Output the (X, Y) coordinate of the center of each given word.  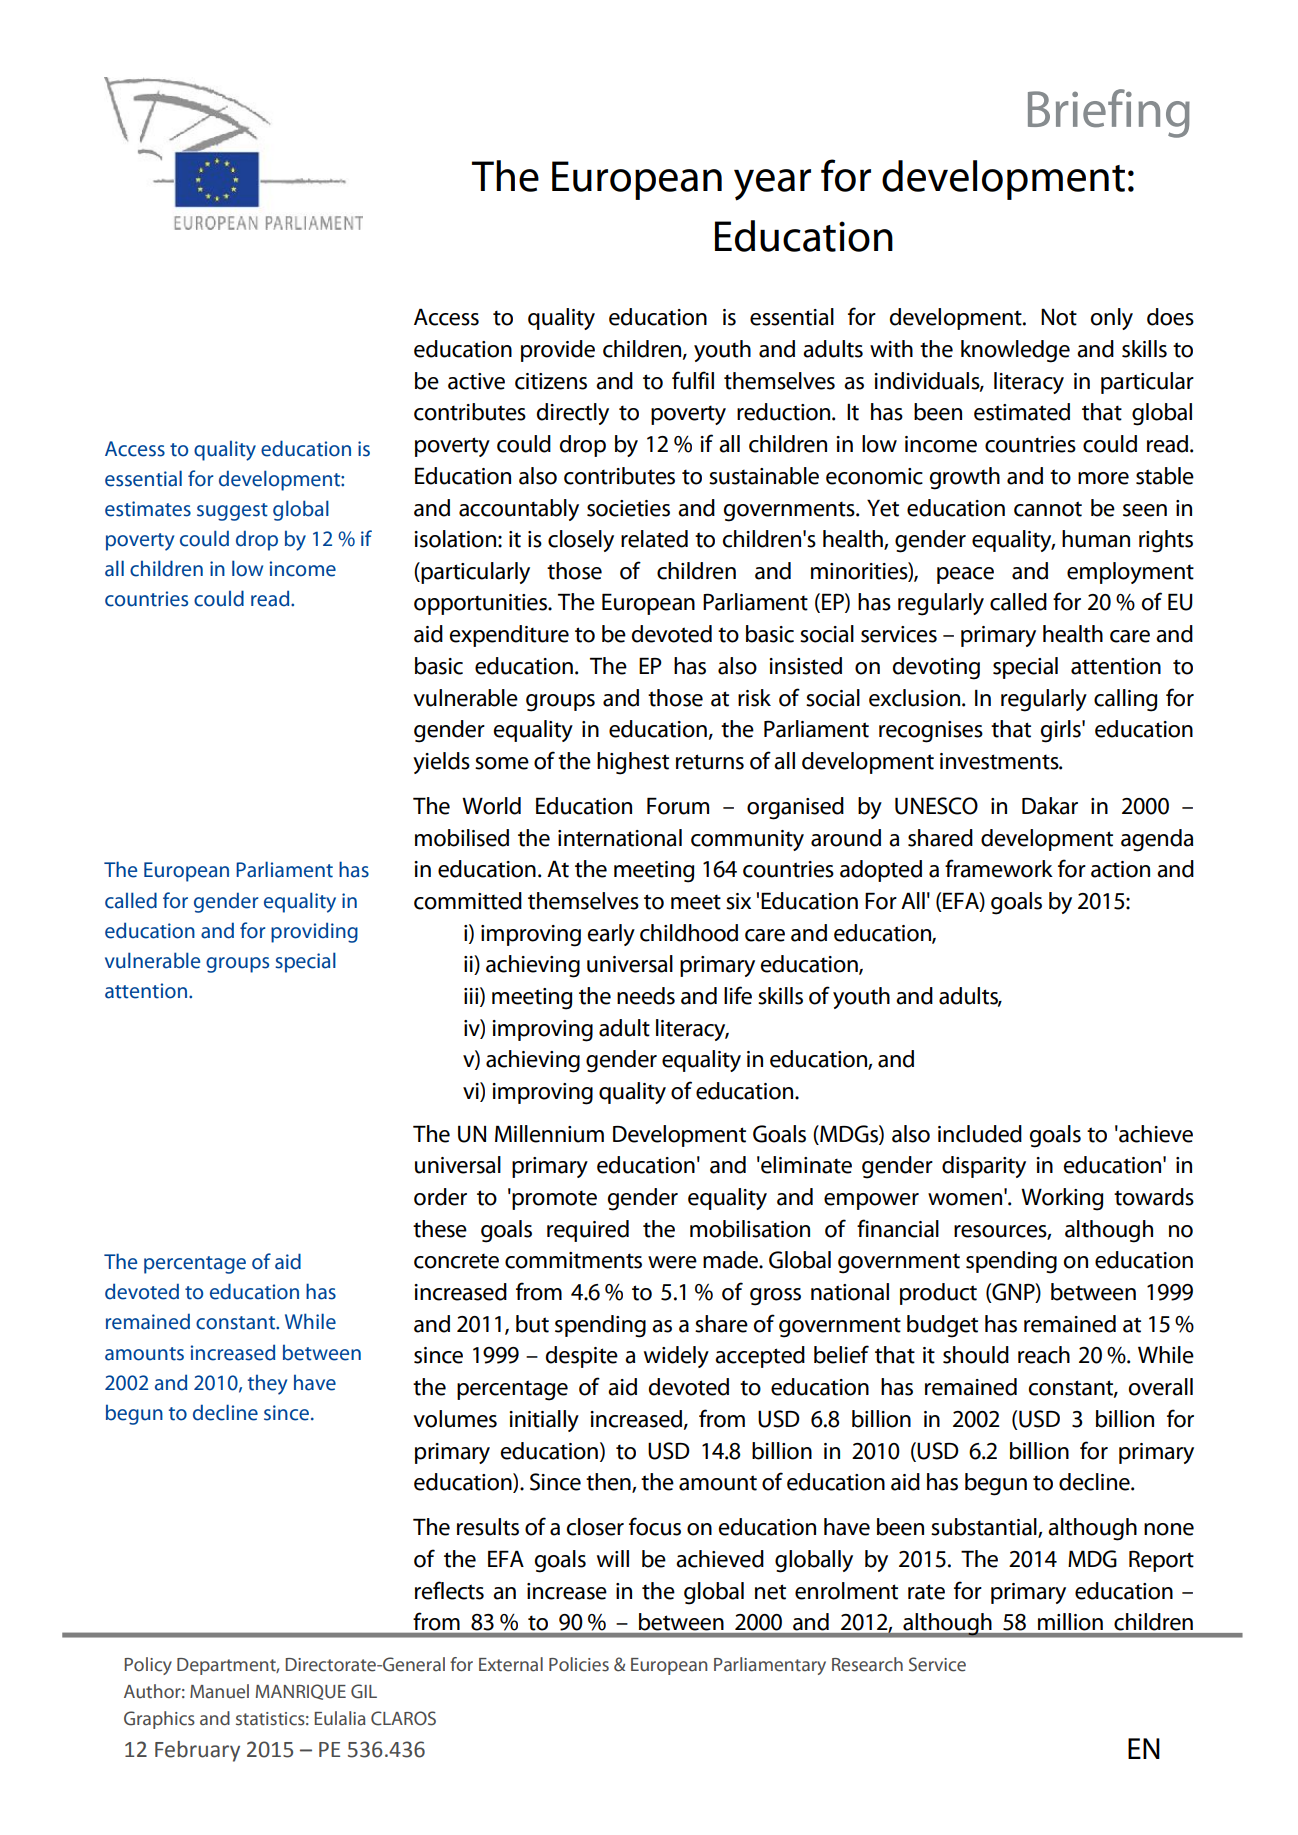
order (440, 1197)
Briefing (1109, 113)
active (476, 381)
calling (1125, 700)
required (588, 1231)
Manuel (219, 1691)
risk (754, 698)
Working (1062, 1199)
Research (867, 1664)
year (772, 185)
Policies (579, 1664)
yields (441, 763)
